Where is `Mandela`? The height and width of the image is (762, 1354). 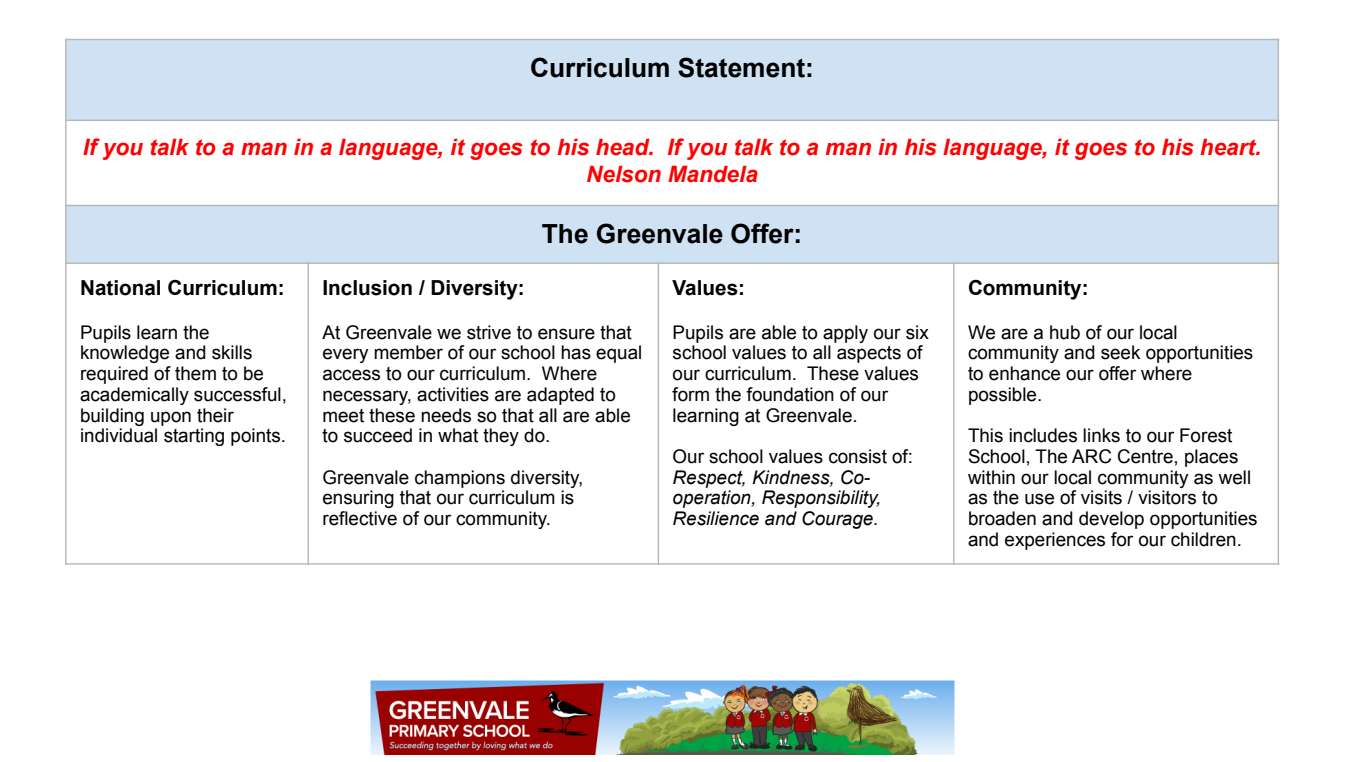 Mandela is located at coordinates (713, 174).
